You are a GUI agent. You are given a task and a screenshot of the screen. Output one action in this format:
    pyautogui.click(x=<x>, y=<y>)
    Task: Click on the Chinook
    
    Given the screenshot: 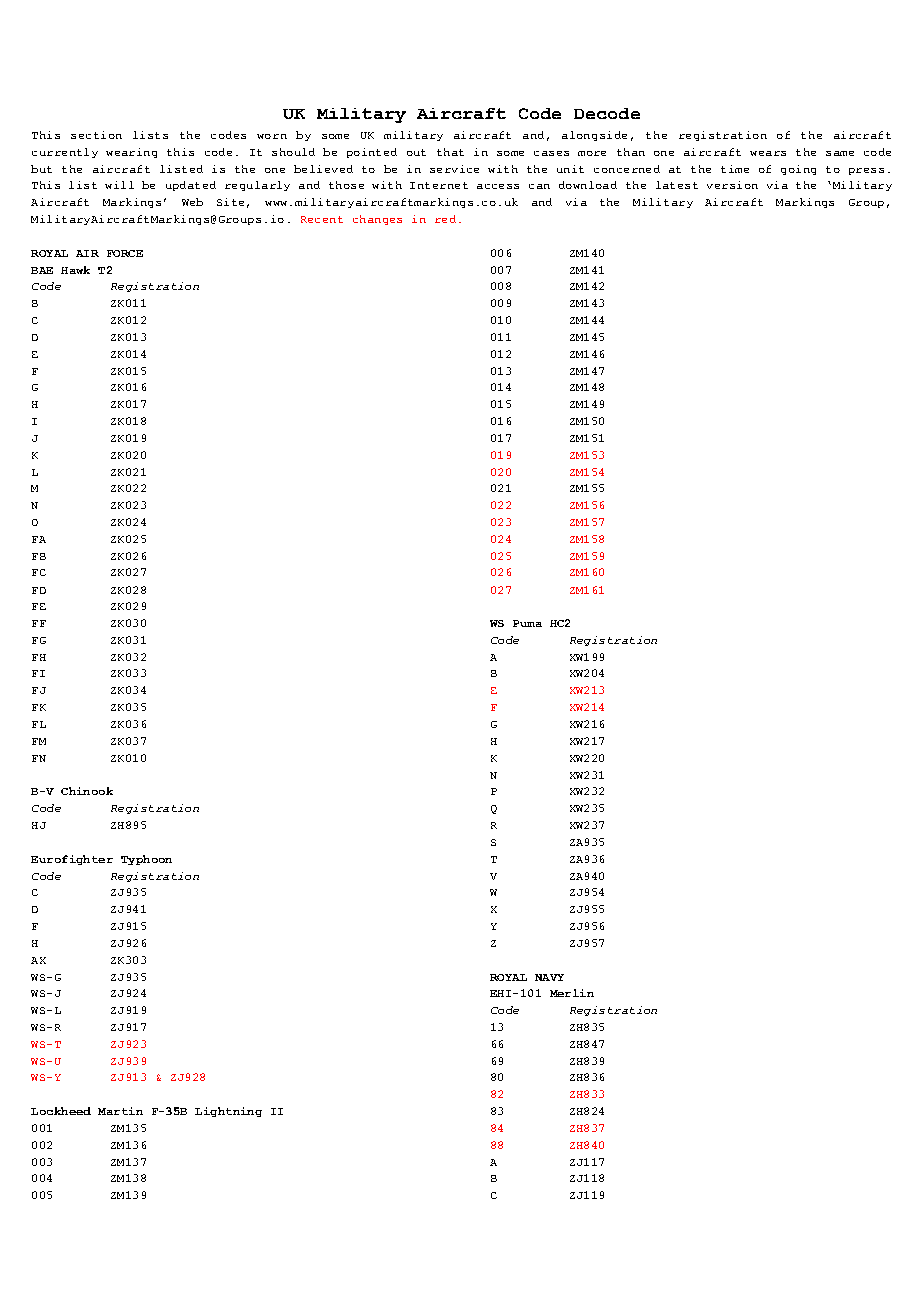 What is the action you would take?
    pyautogui.click(x=87, y=791)
